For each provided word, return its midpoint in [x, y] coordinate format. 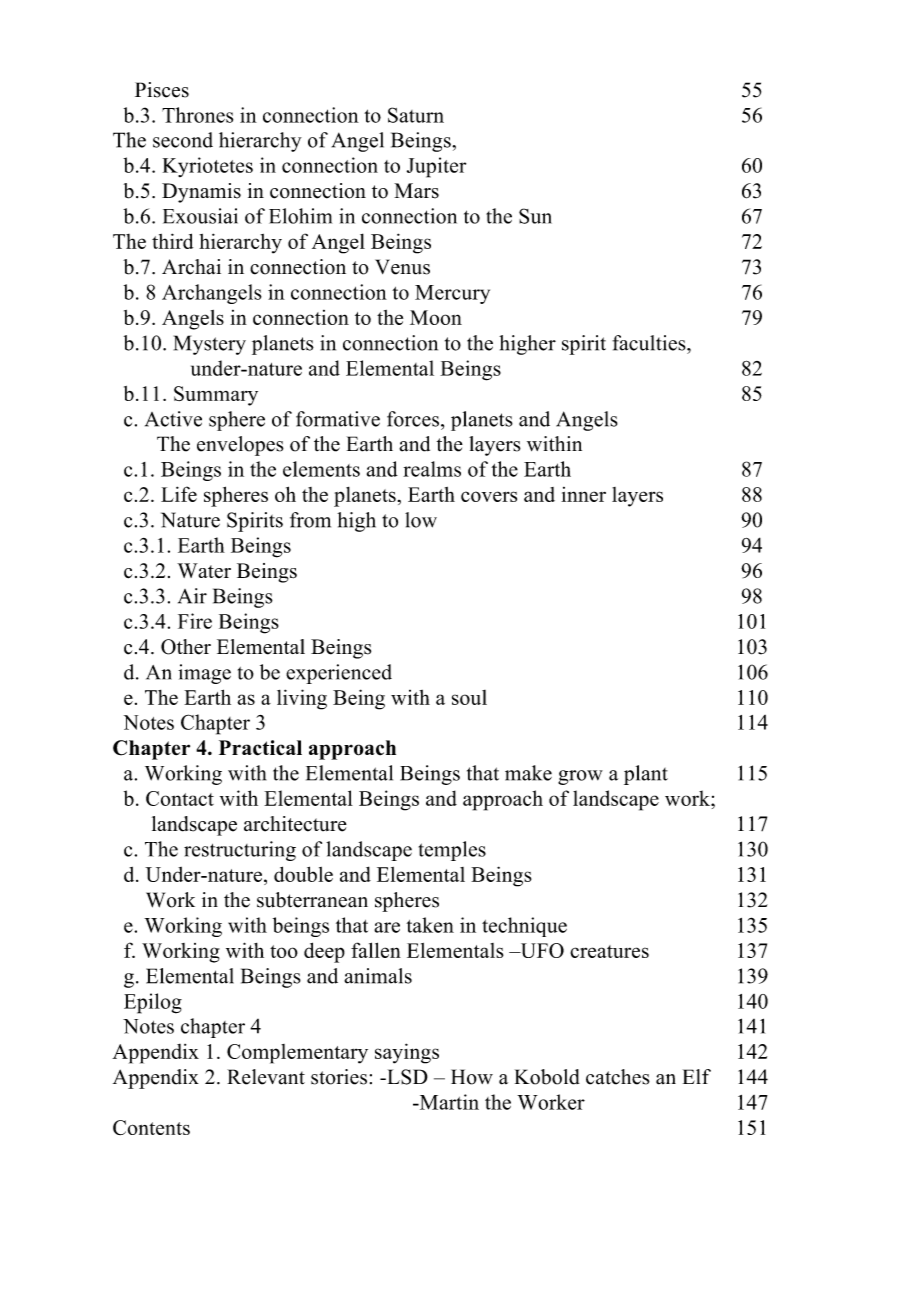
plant [646, 775]
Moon [436, 317]
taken [430, 925]
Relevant [266, 1077]
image [204, 674]
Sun [535, 216]
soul [469, 697]
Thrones [197, 115]
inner [583, 494]
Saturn [416, 115]
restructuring [240, 851]
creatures [609, 951]
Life [179, 494]
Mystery [210, 345]
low [421, 520]
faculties [650, 343]
